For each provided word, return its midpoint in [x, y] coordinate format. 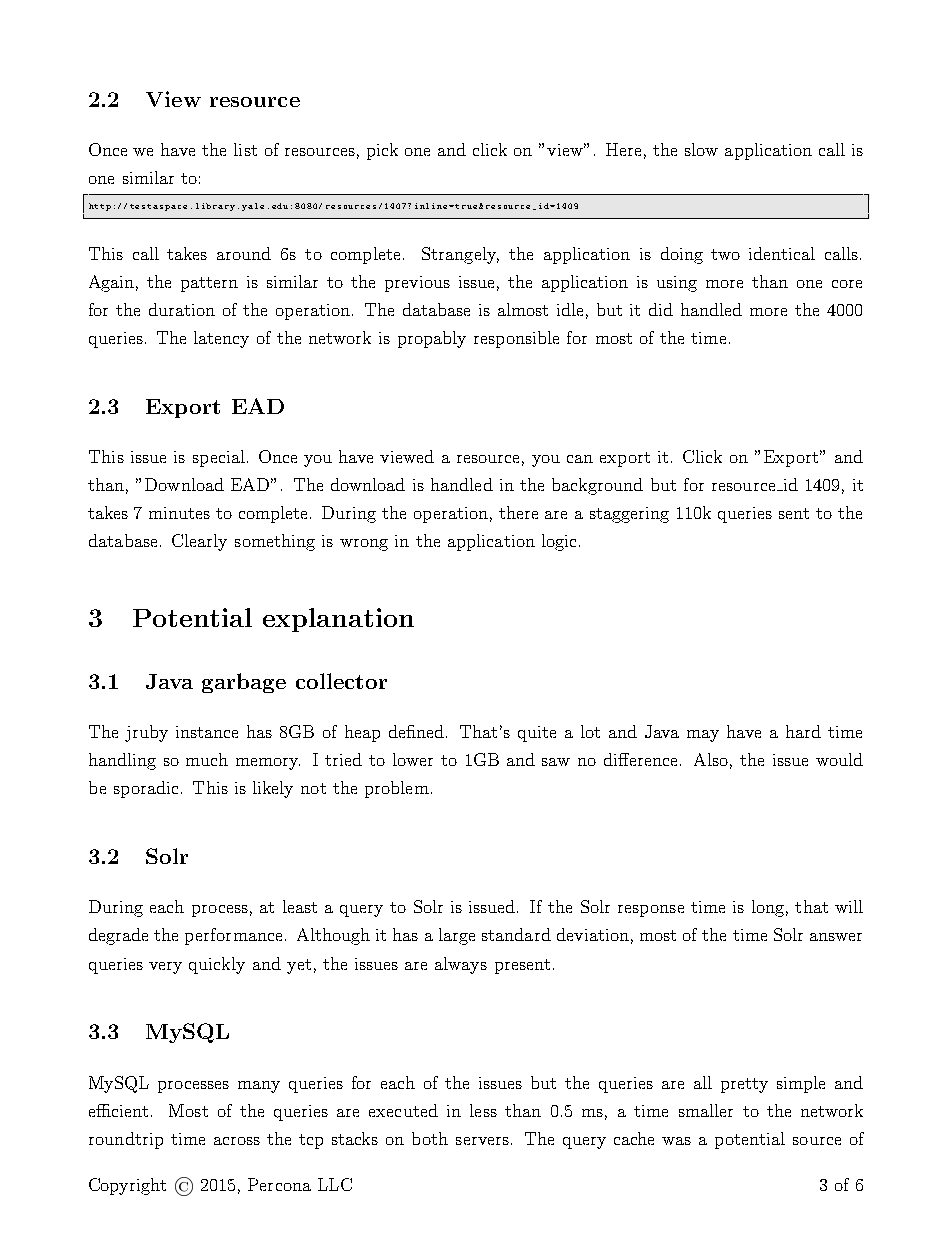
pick [382, 151]
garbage [244, 683]
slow [701, 149]
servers [482, 1141]
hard [803, 731]
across [237, 1141]
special [219, 458]
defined [416, 731]
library [215, 207]
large [457, 936]
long [768, 908]
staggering [629, 515]
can [580, 459]
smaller [706, 1110]
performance [233, 936]
